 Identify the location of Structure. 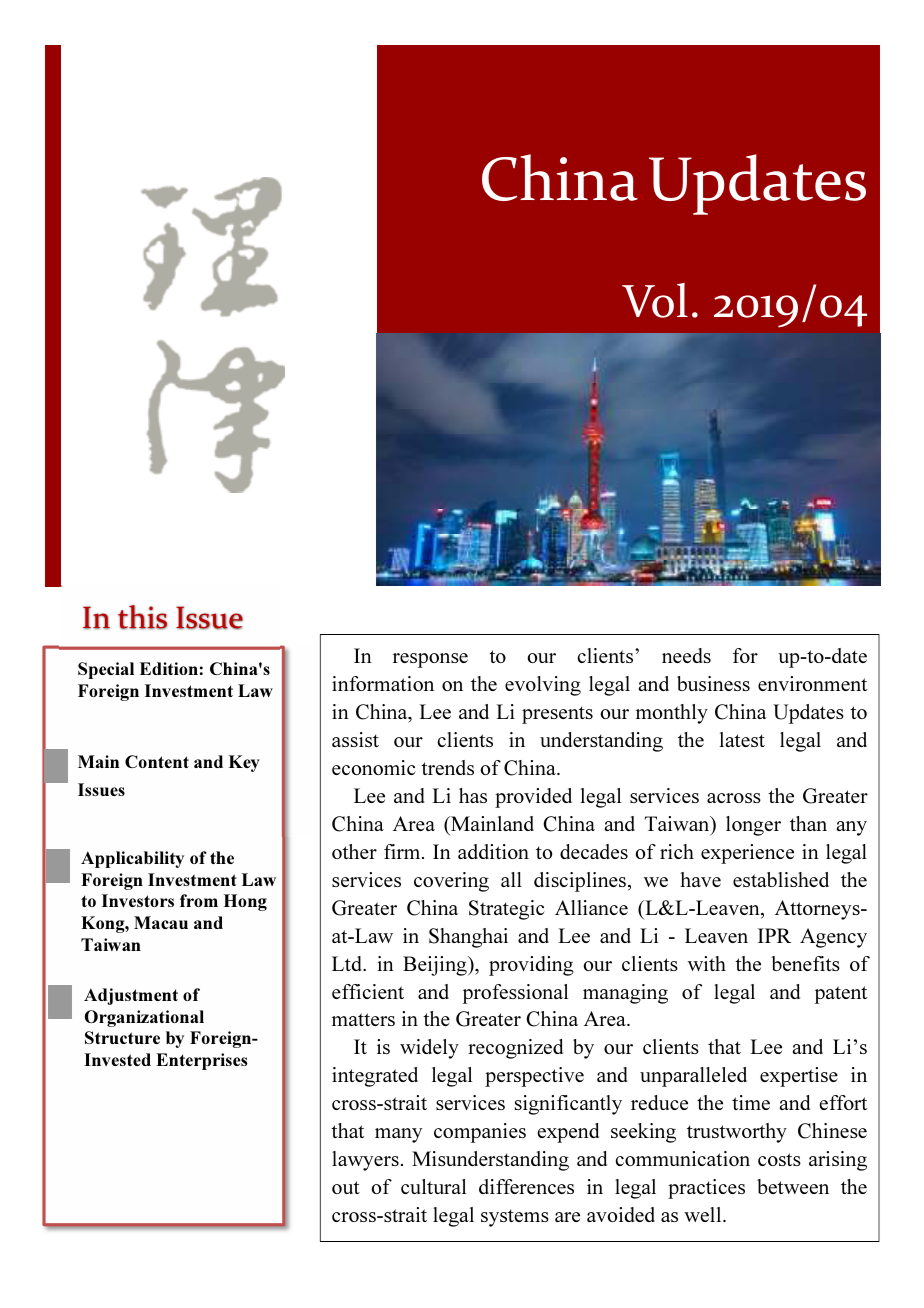
(122, 1037).
